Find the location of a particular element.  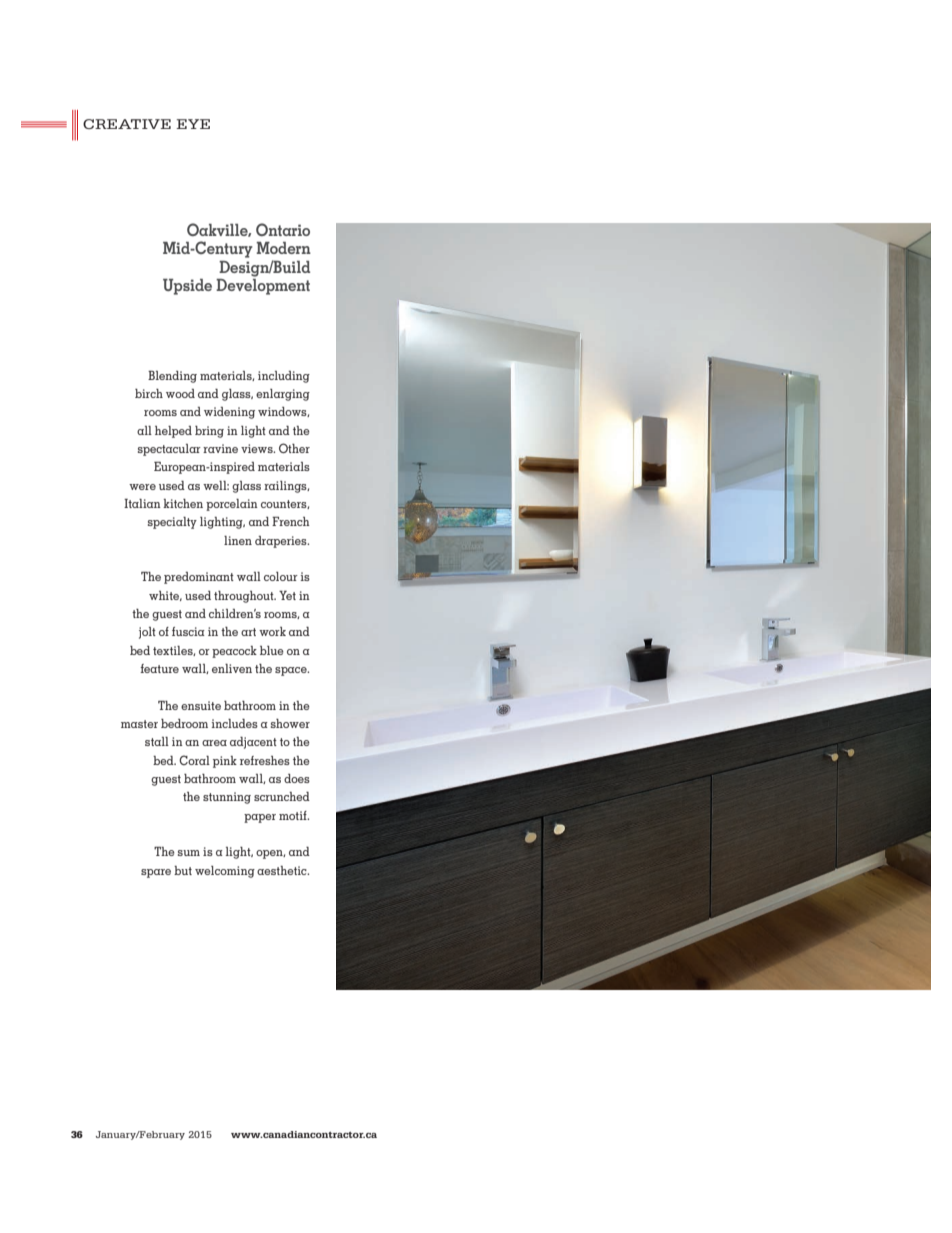

blue is located at coordinates (272, 650).
